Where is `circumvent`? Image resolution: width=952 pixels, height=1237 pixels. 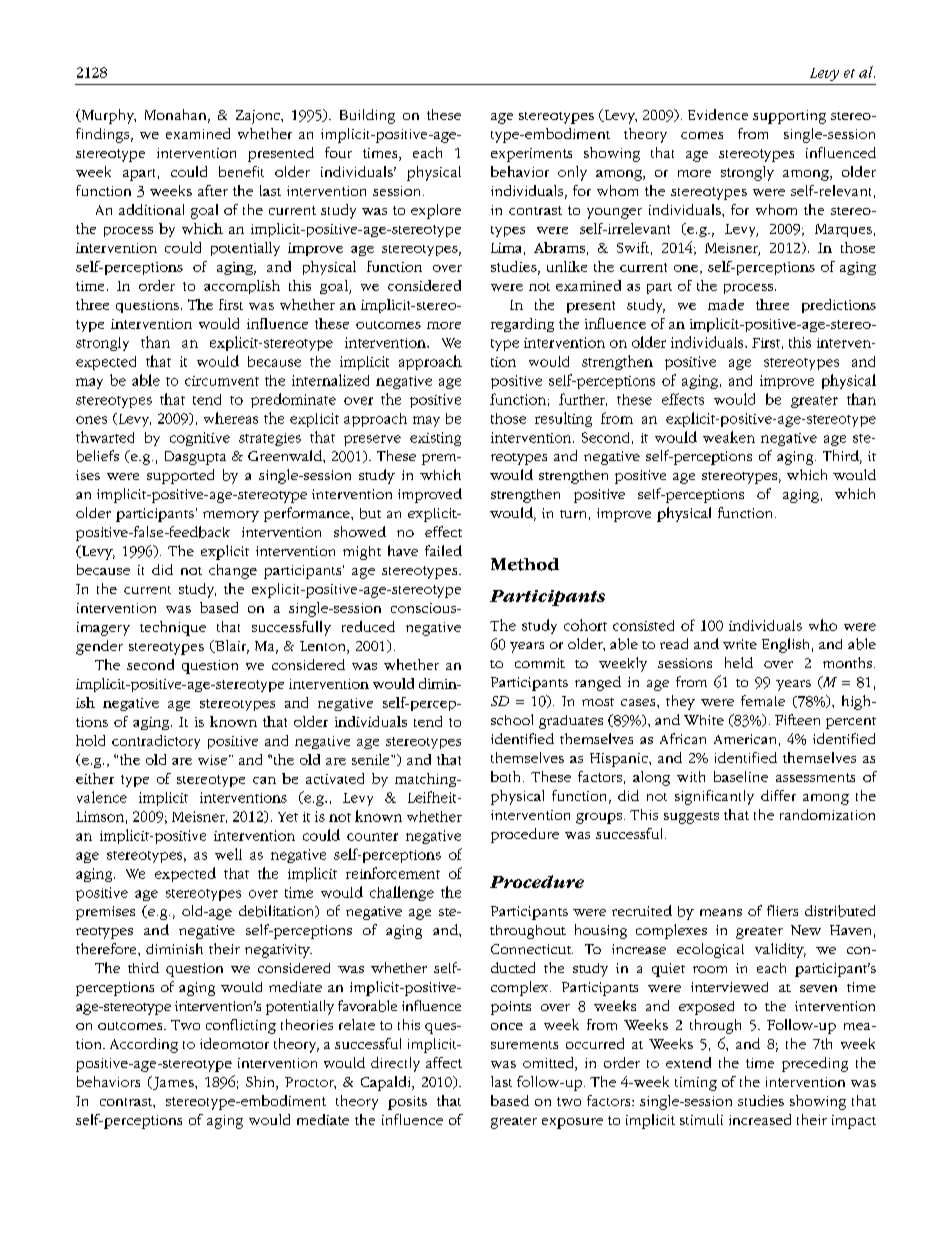
circumvent is located at coordinates (222, 381).
